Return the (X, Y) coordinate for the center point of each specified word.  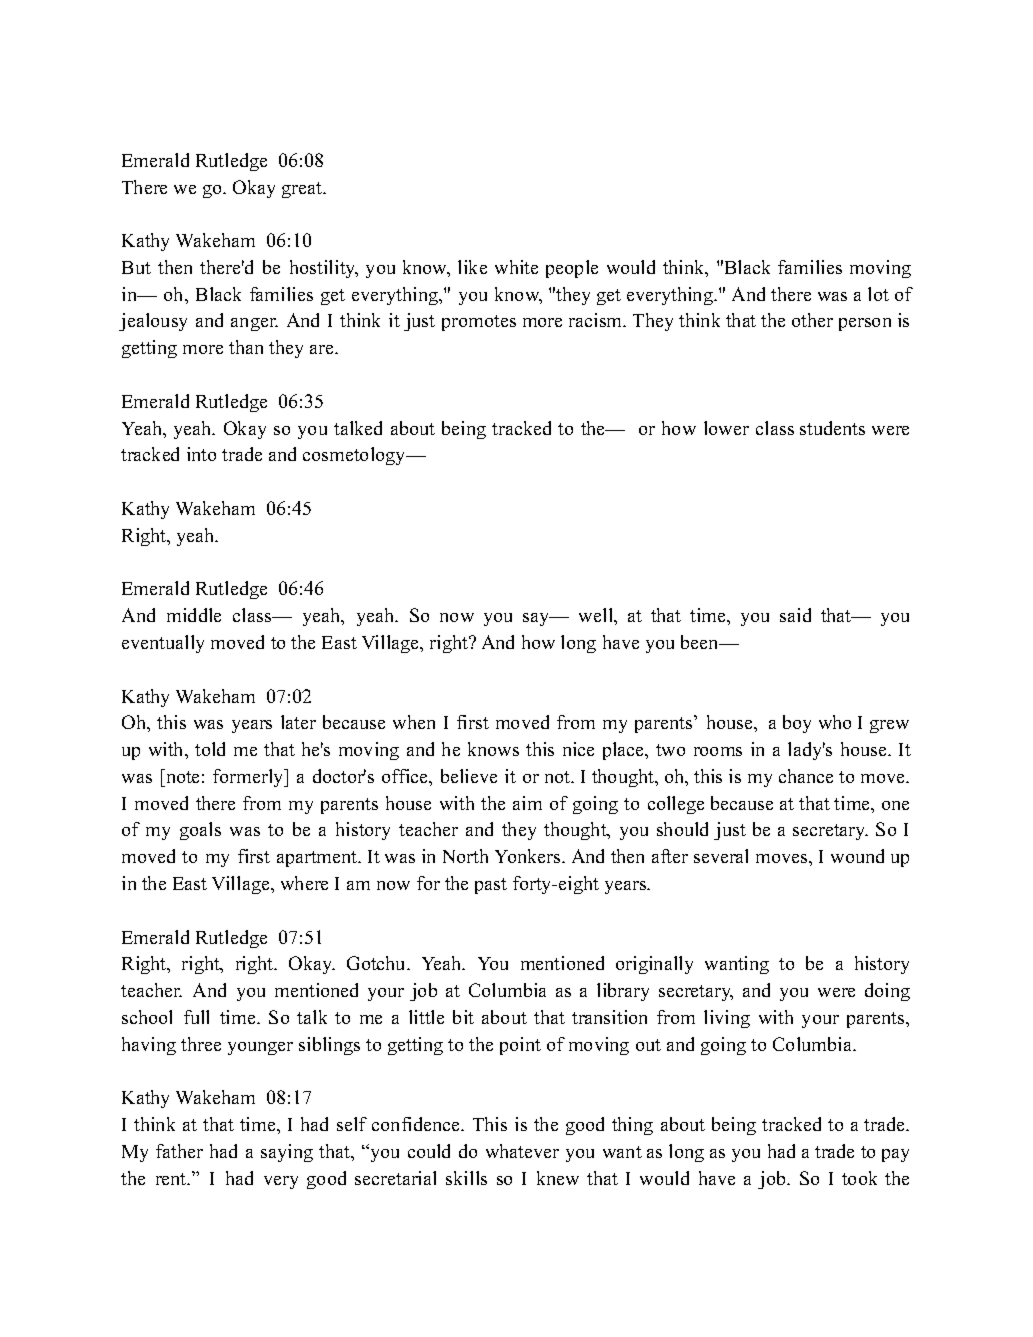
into (201, 454)
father (179, 1151)
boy (797, 724)
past (491, 886)
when (414, 722)
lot (878, 294)
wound (857, 856)
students (832, 428)
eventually (163, 644)
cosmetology (355, 456)
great (303, 190)
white (516, 267)
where (304, 883)
